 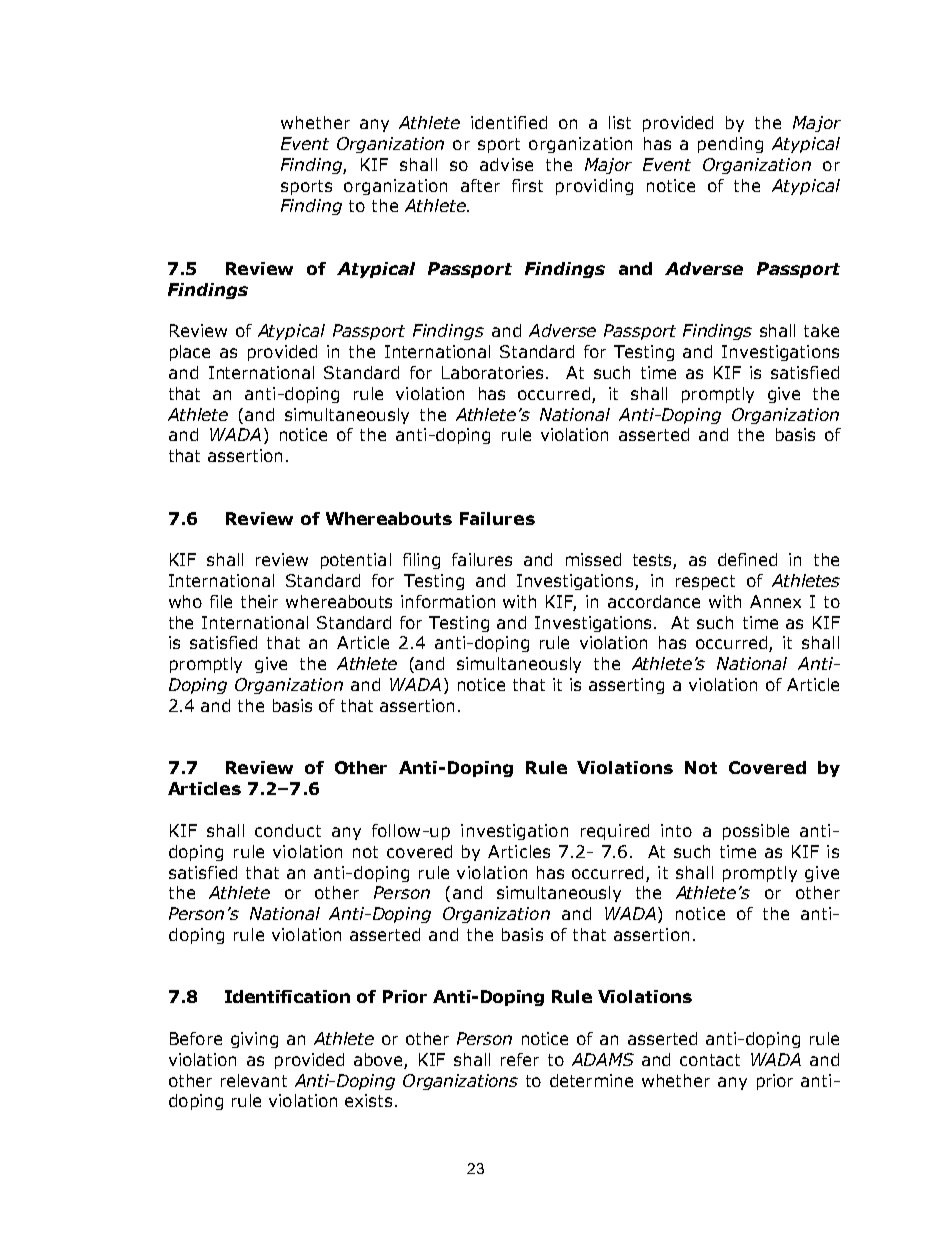 What do you see at coordinates (520, 1059) in the screenshot?
I see `refer` at bounding box center [520, 1059].
